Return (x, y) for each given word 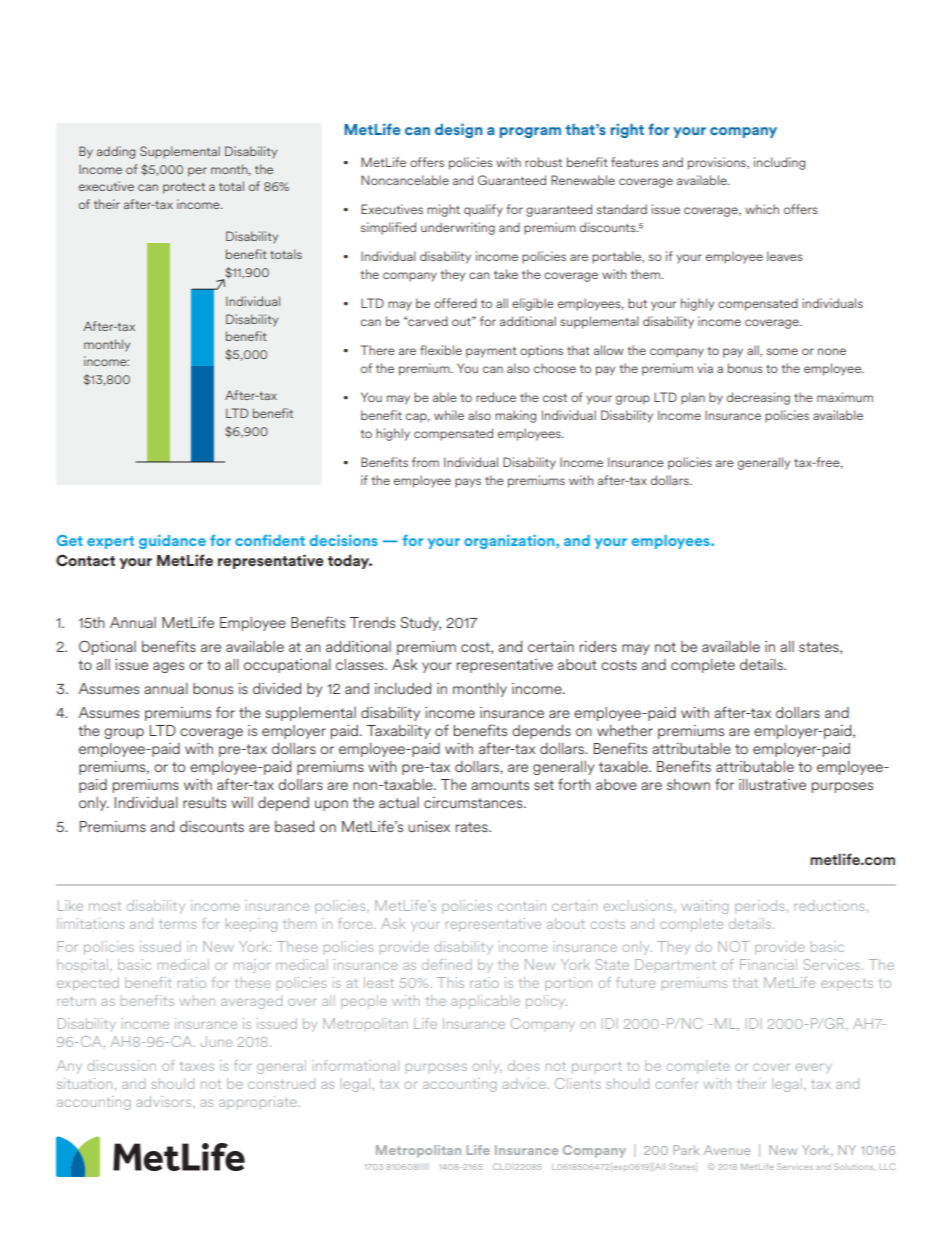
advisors (165, 1102)
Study (420, 624)
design (458, 130)
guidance (172, 541)
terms (177, 924)
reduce (496, 397)
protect (184, 188)
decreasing (758, 398)
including (779, 163)
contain (521, 905)
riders (598, 646)
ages (168, 667)
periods (761, 907)
